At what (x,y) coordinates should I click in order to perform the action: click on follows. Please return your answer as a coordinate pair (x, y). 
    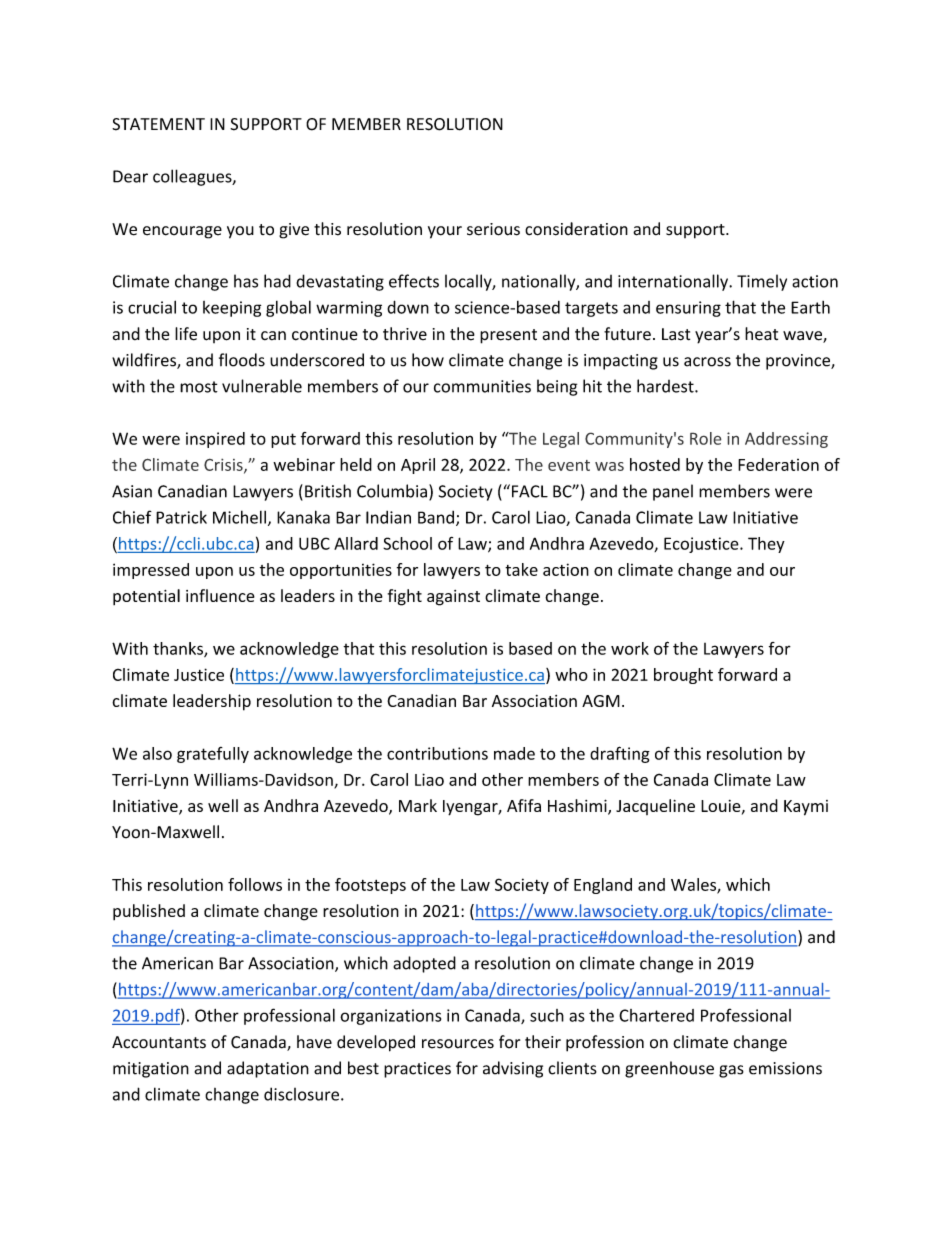
    Looking at the image, I should click on (255, 884).
